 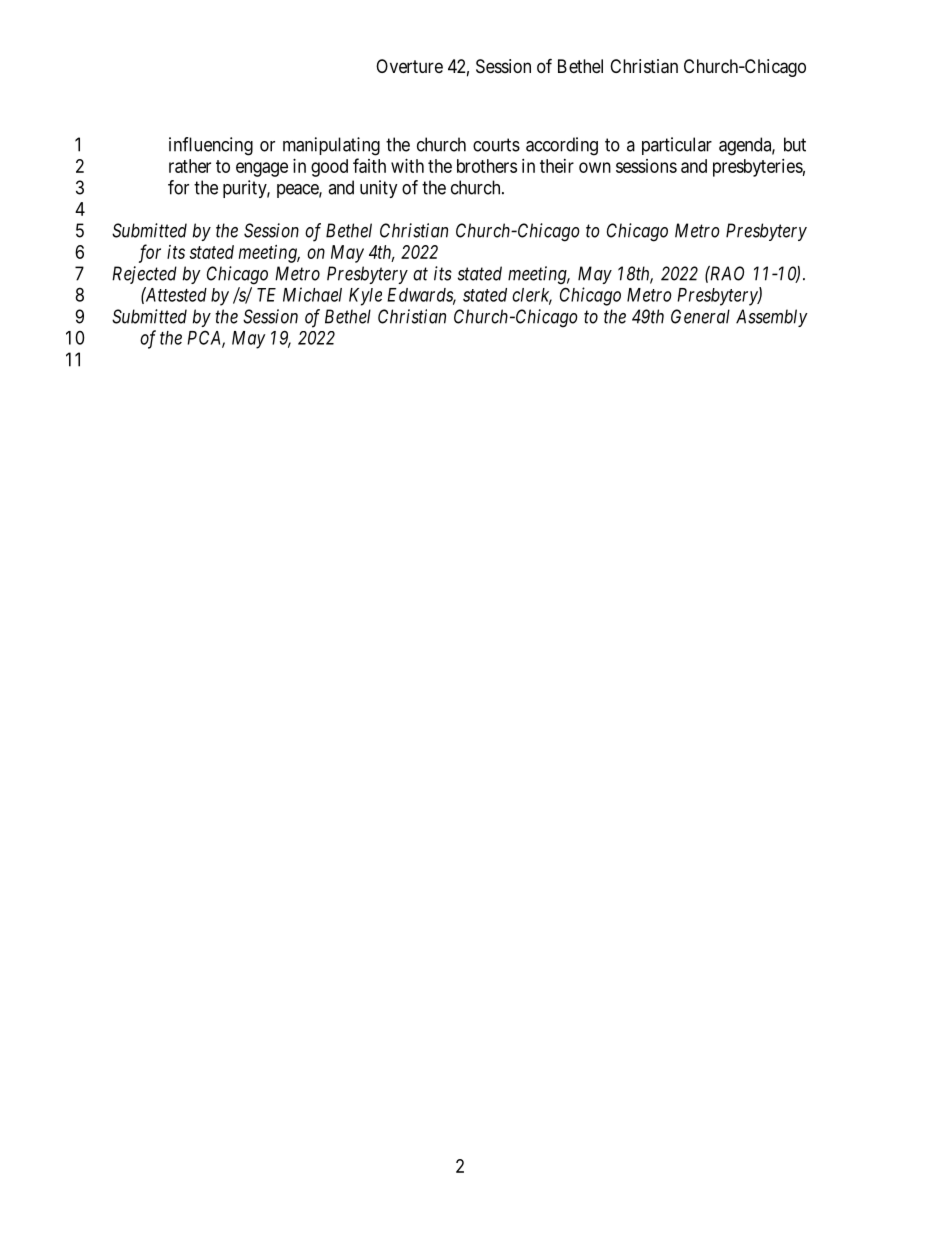 I want to click on General, so click(x=700, y=316).
